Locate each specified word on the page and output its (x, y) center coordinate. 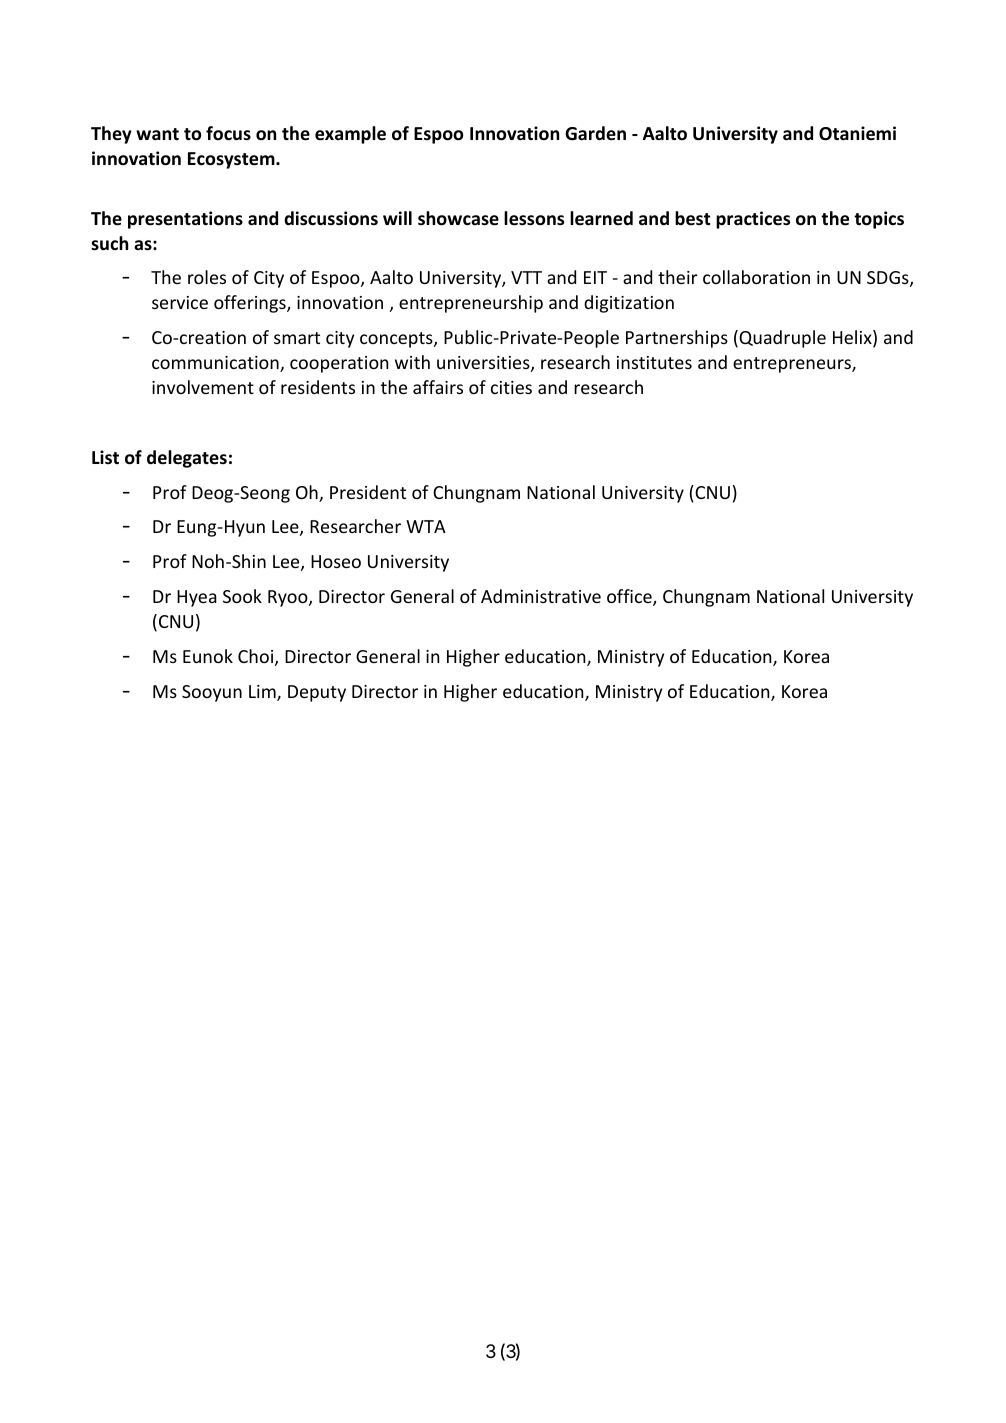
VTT (526, 277)
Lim (263, 693)
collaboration (756, 277)
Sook (242, 596)
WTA (426, 526)
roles (207, 277)
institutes (654, 362)
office (630, 597)
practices (753, 220)
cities (511, 387)
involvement (203, 387)
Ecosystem (232, 160)
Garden (595, 133)
